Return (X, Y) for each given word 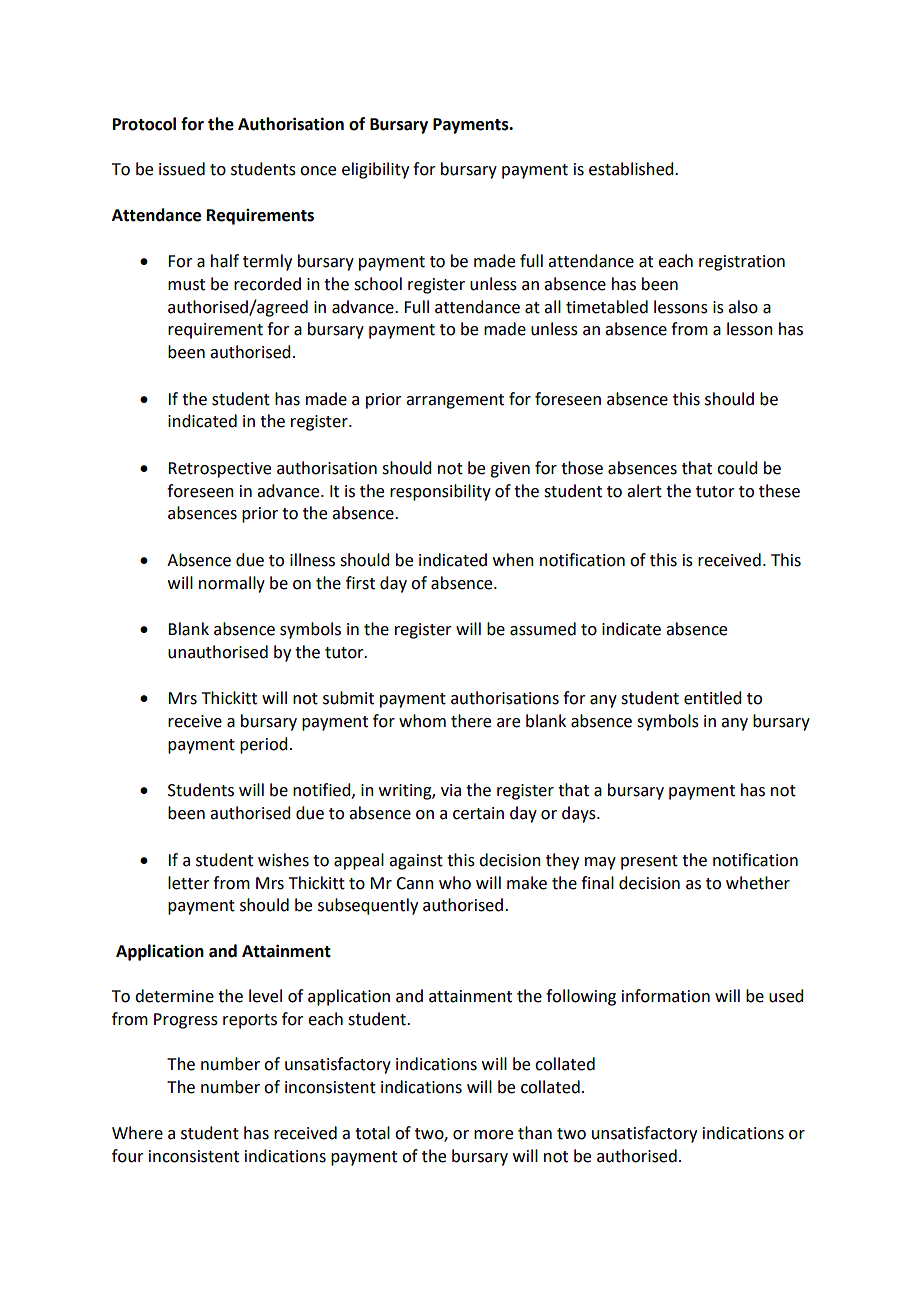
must (186, 285)
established (632, 169)
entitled (712, 698)
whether (758, 883)
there (471, 721)
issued (182, 169)
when (513, 560)
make (527, 883)
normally (232, 584)
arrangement (455, 401)
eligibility (375, 170)
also (743, 307)
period (263, 745)
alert (644, 491)
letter (189, 883)
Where (137, 1133)
